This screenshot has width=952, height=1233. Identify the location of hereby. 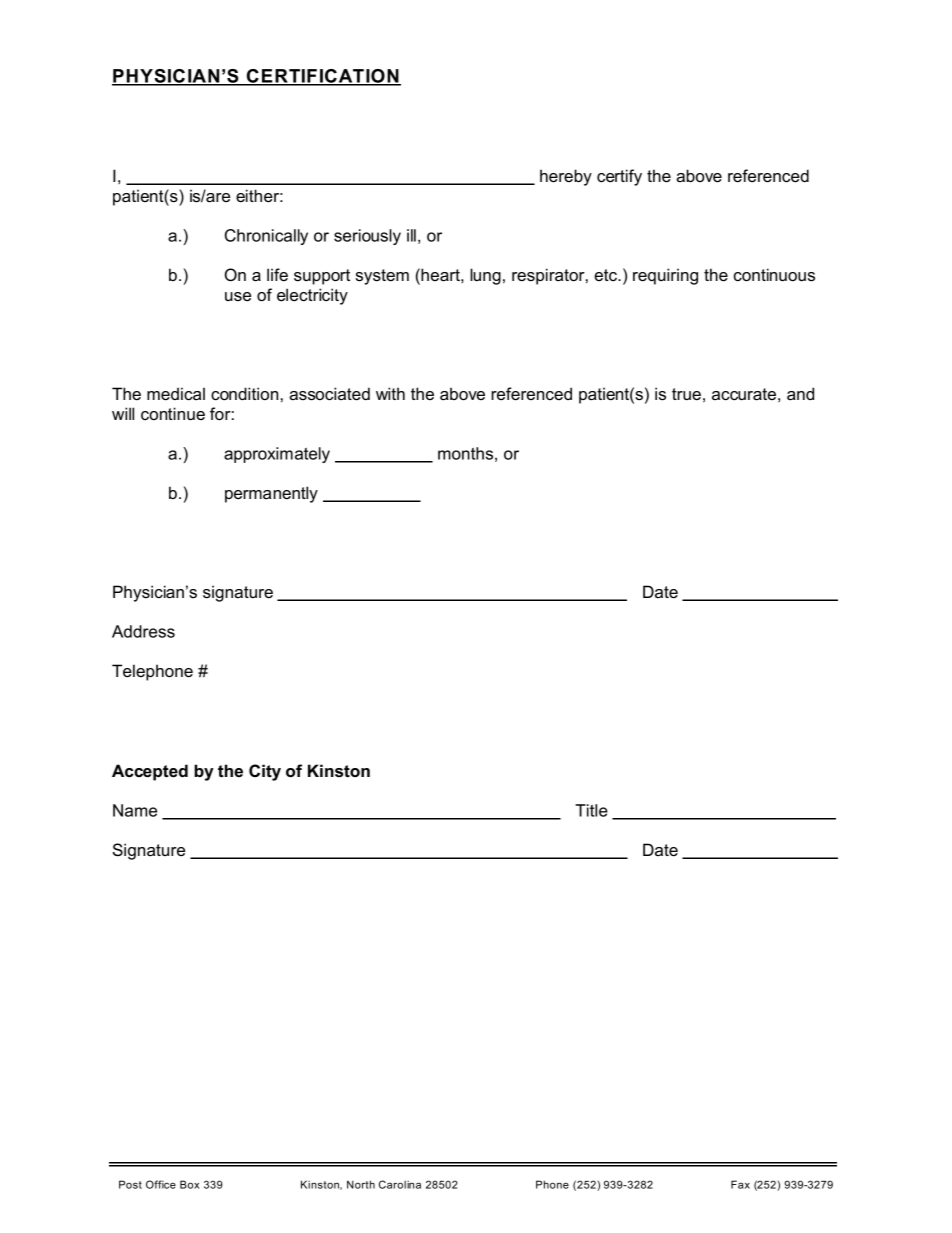
(566, 177).
